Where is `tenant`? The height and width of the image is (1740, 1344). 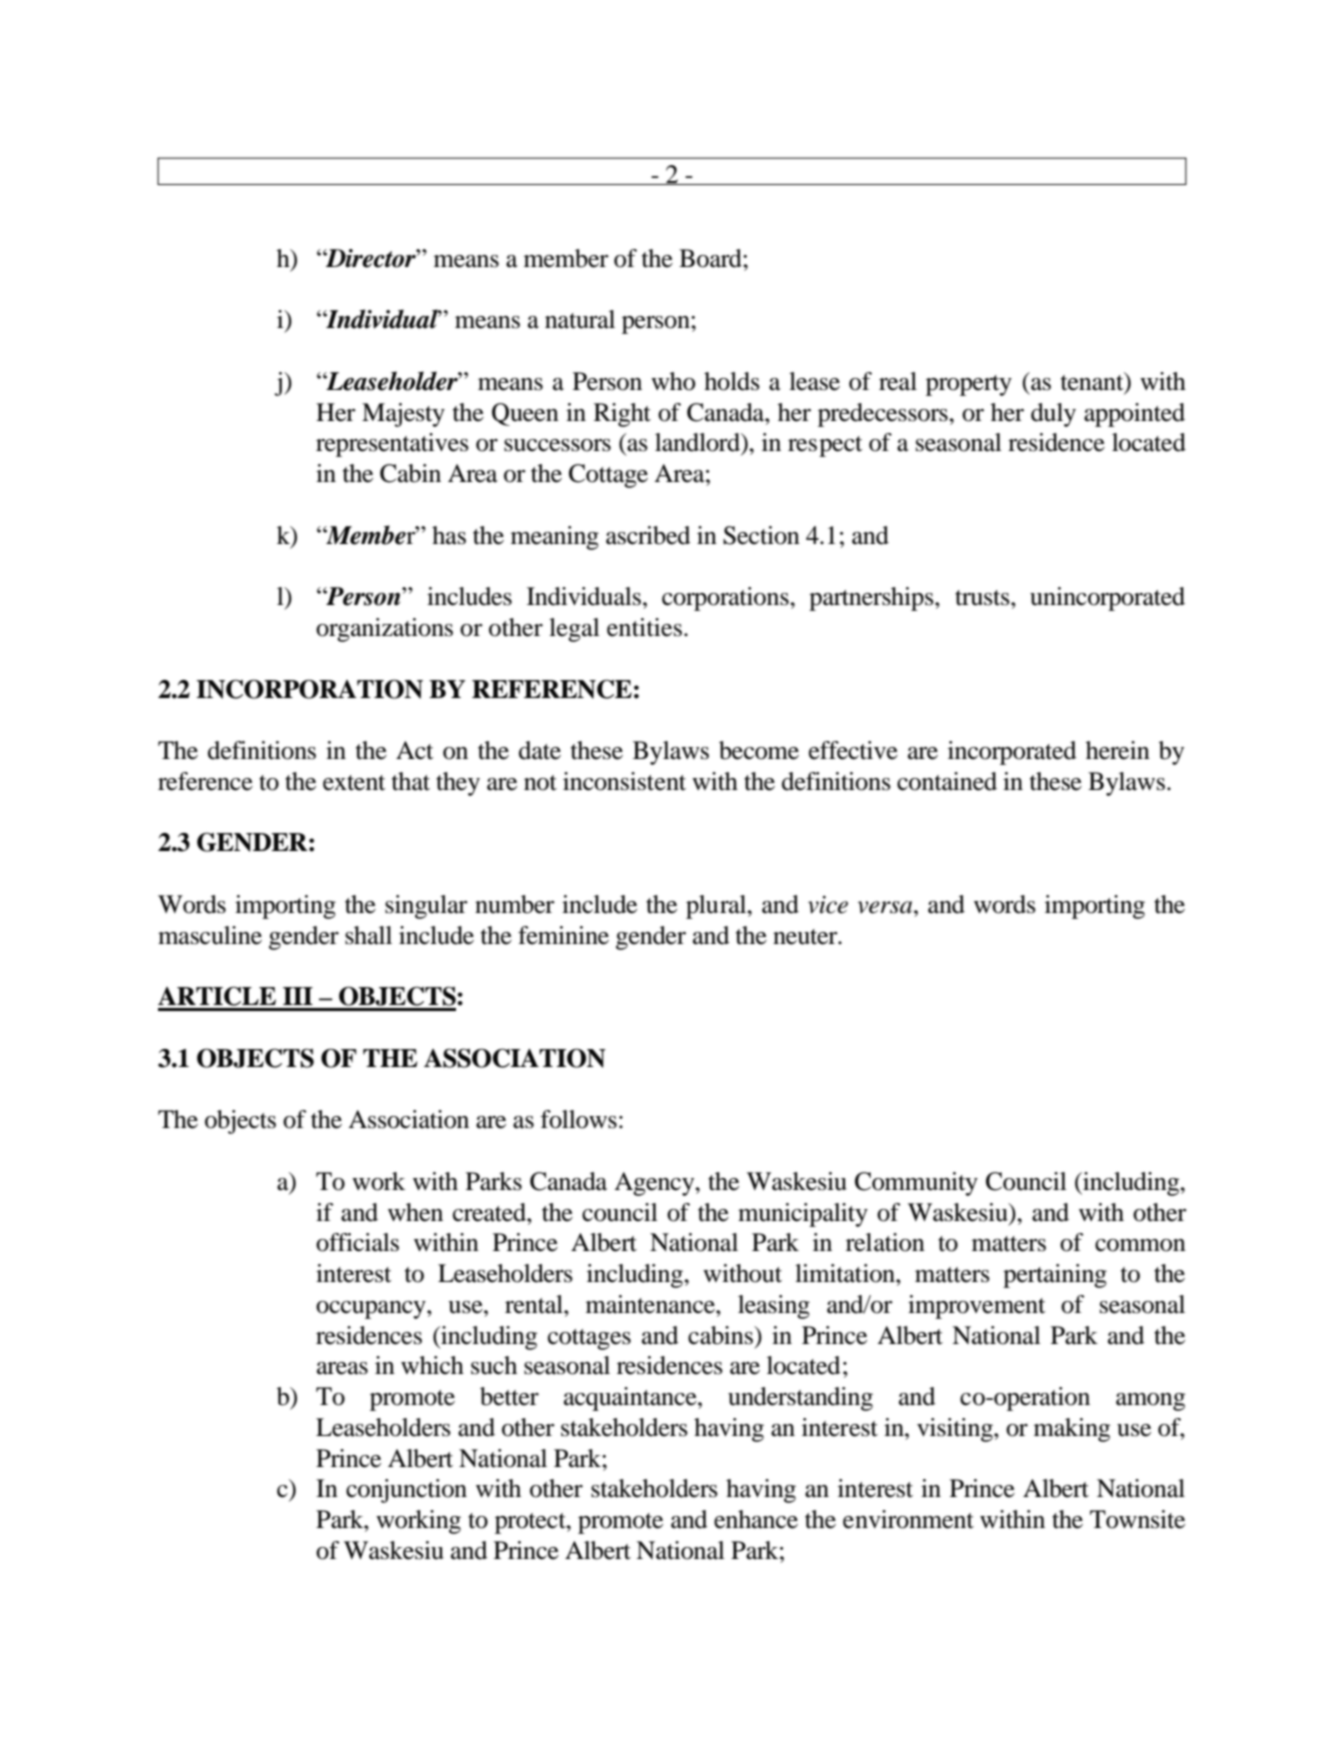 tenant is located at coordinates (1093, 382).
